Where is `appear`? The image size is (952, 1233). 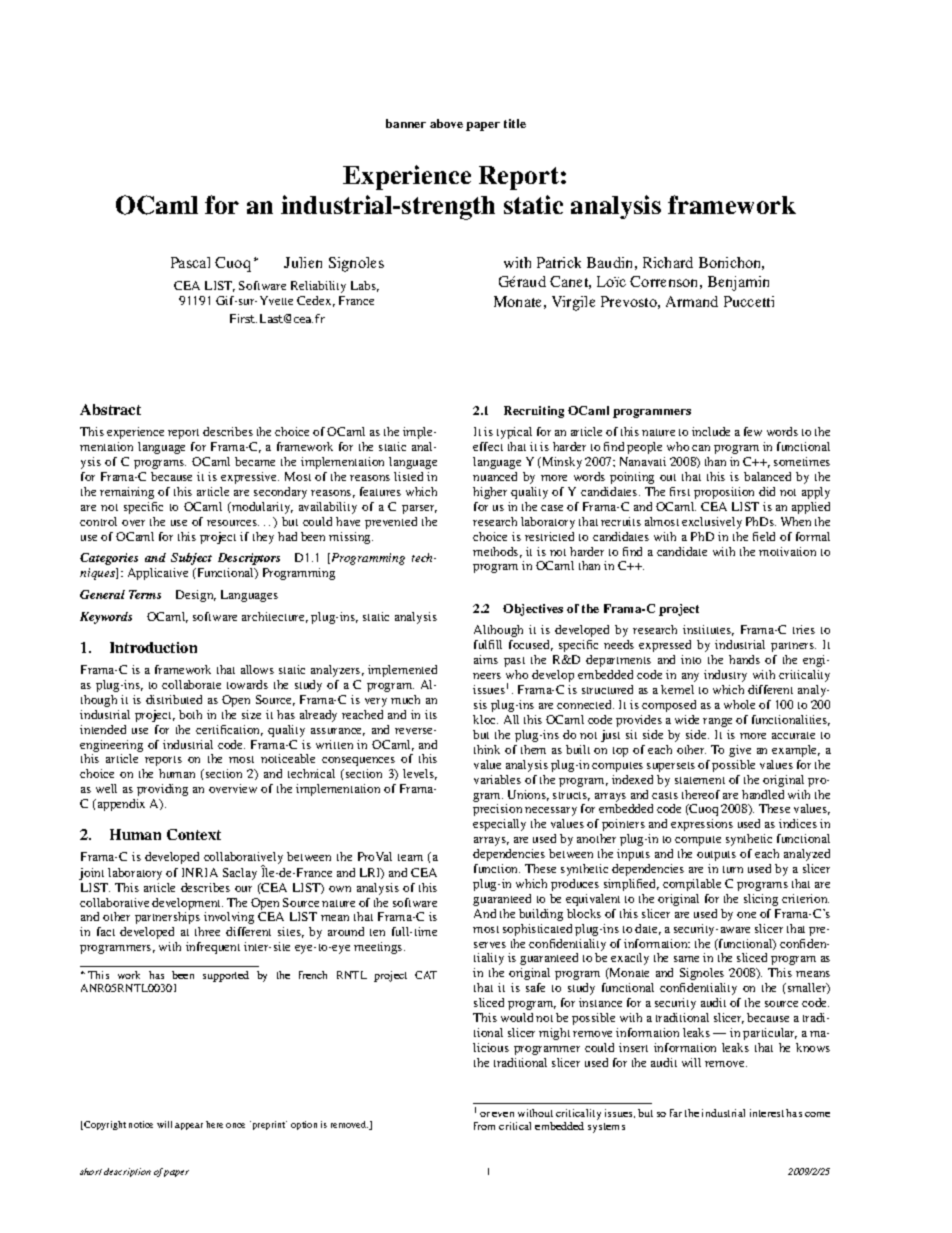
appear is located at coordinates (189, 1126).
